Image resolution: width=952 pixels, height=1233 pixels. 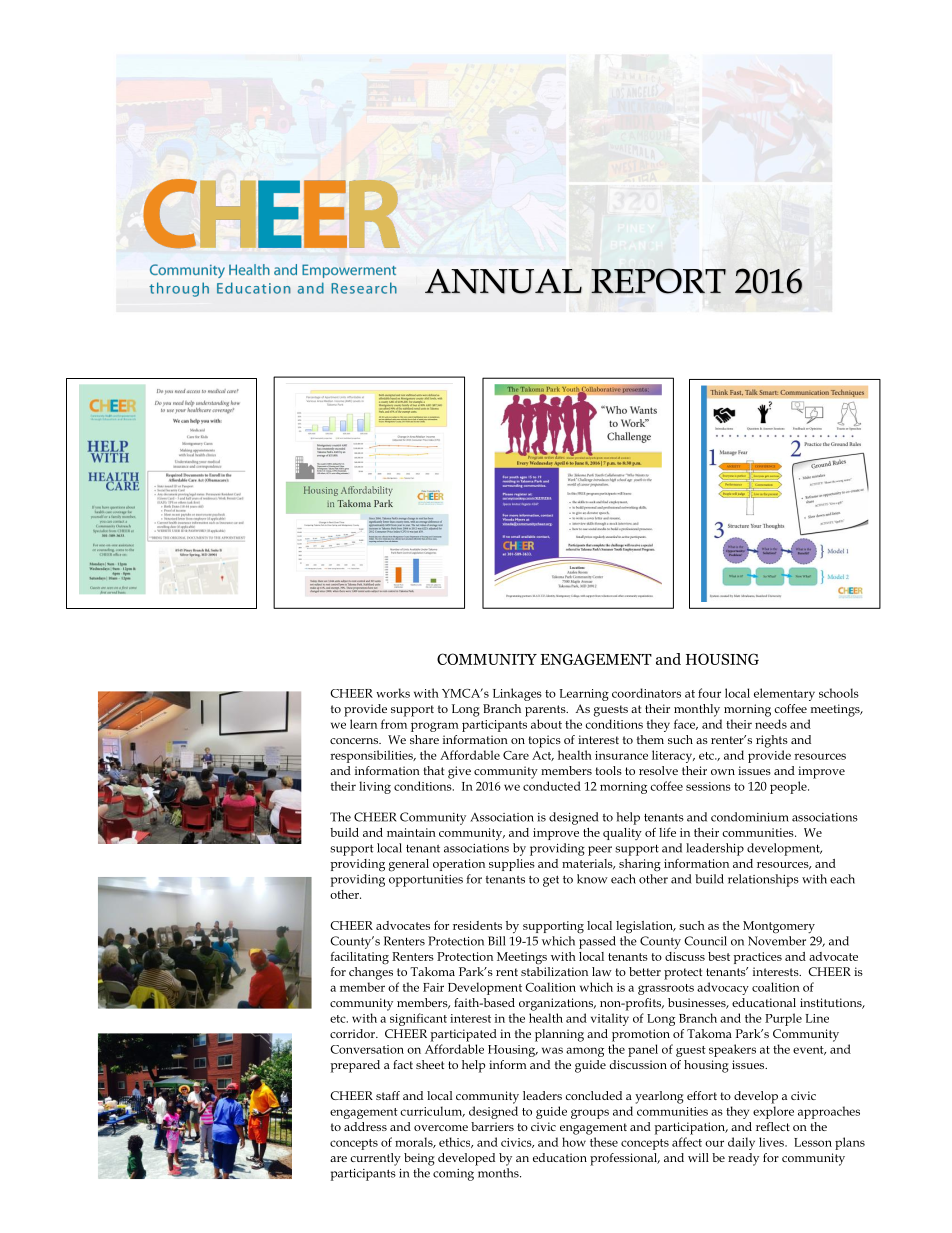 What do you see at coordinates (503, 281) in the screenshot?
I see `ANNUAL` at bounding box center [503, 281].
